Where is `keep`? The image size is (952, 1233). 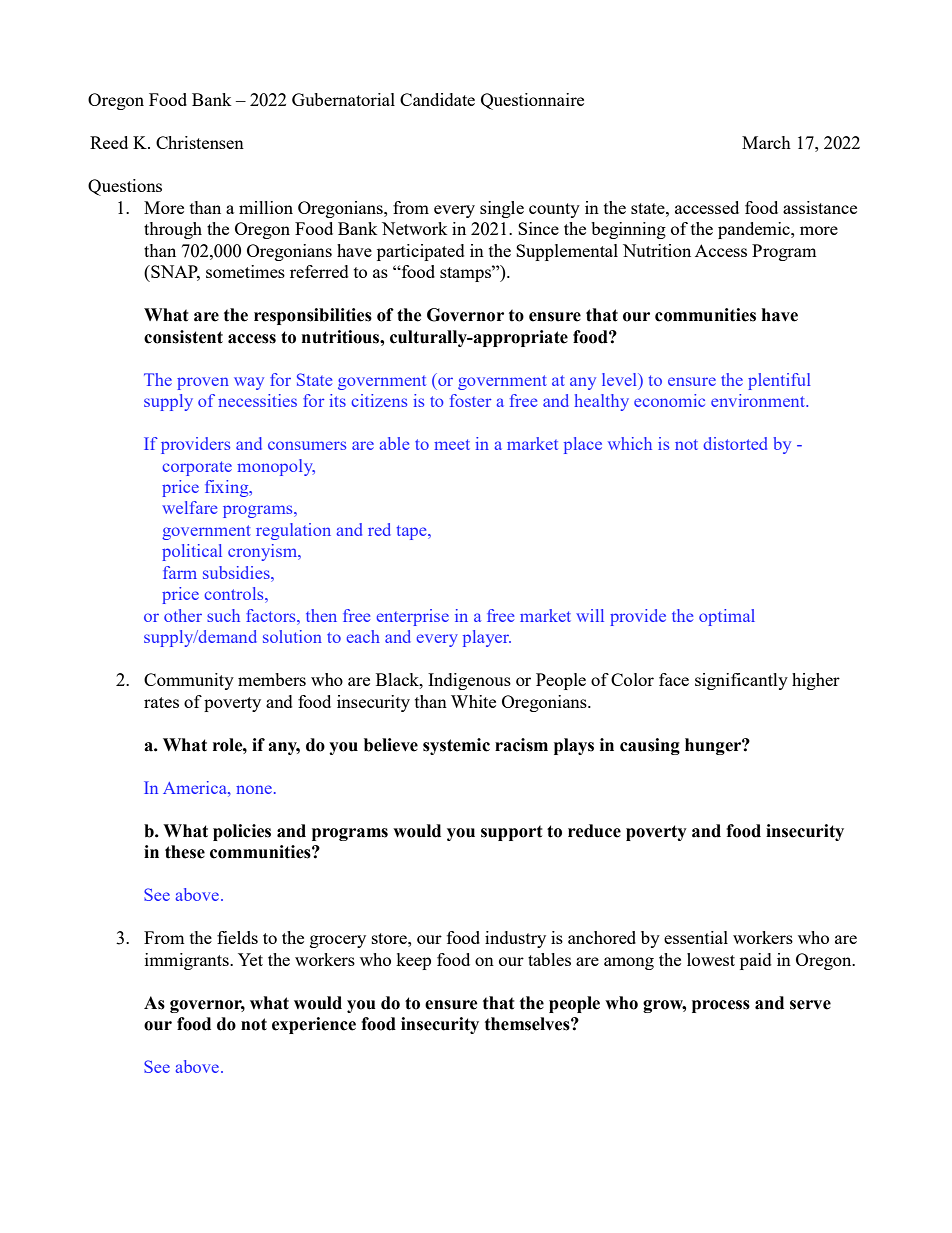 keep is located at coordinates (413, 961).
